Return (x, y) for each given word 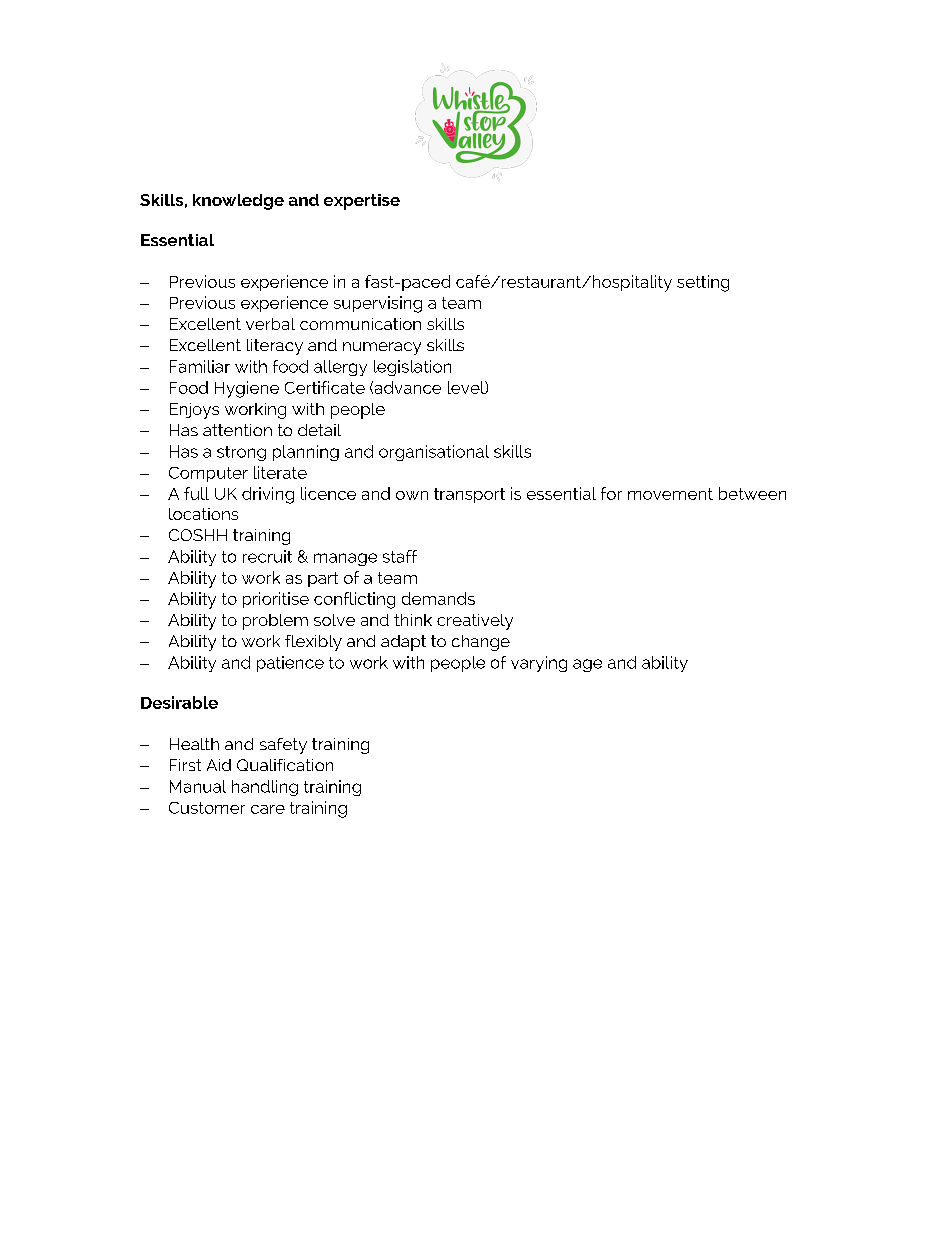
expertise (362, 202)
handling (265, 788)
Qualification (285, 765)
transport (469, 495)
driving (268, 495)
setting (703, 283)
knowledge (238, 202)
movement (670, 494)
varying (539, 664)
